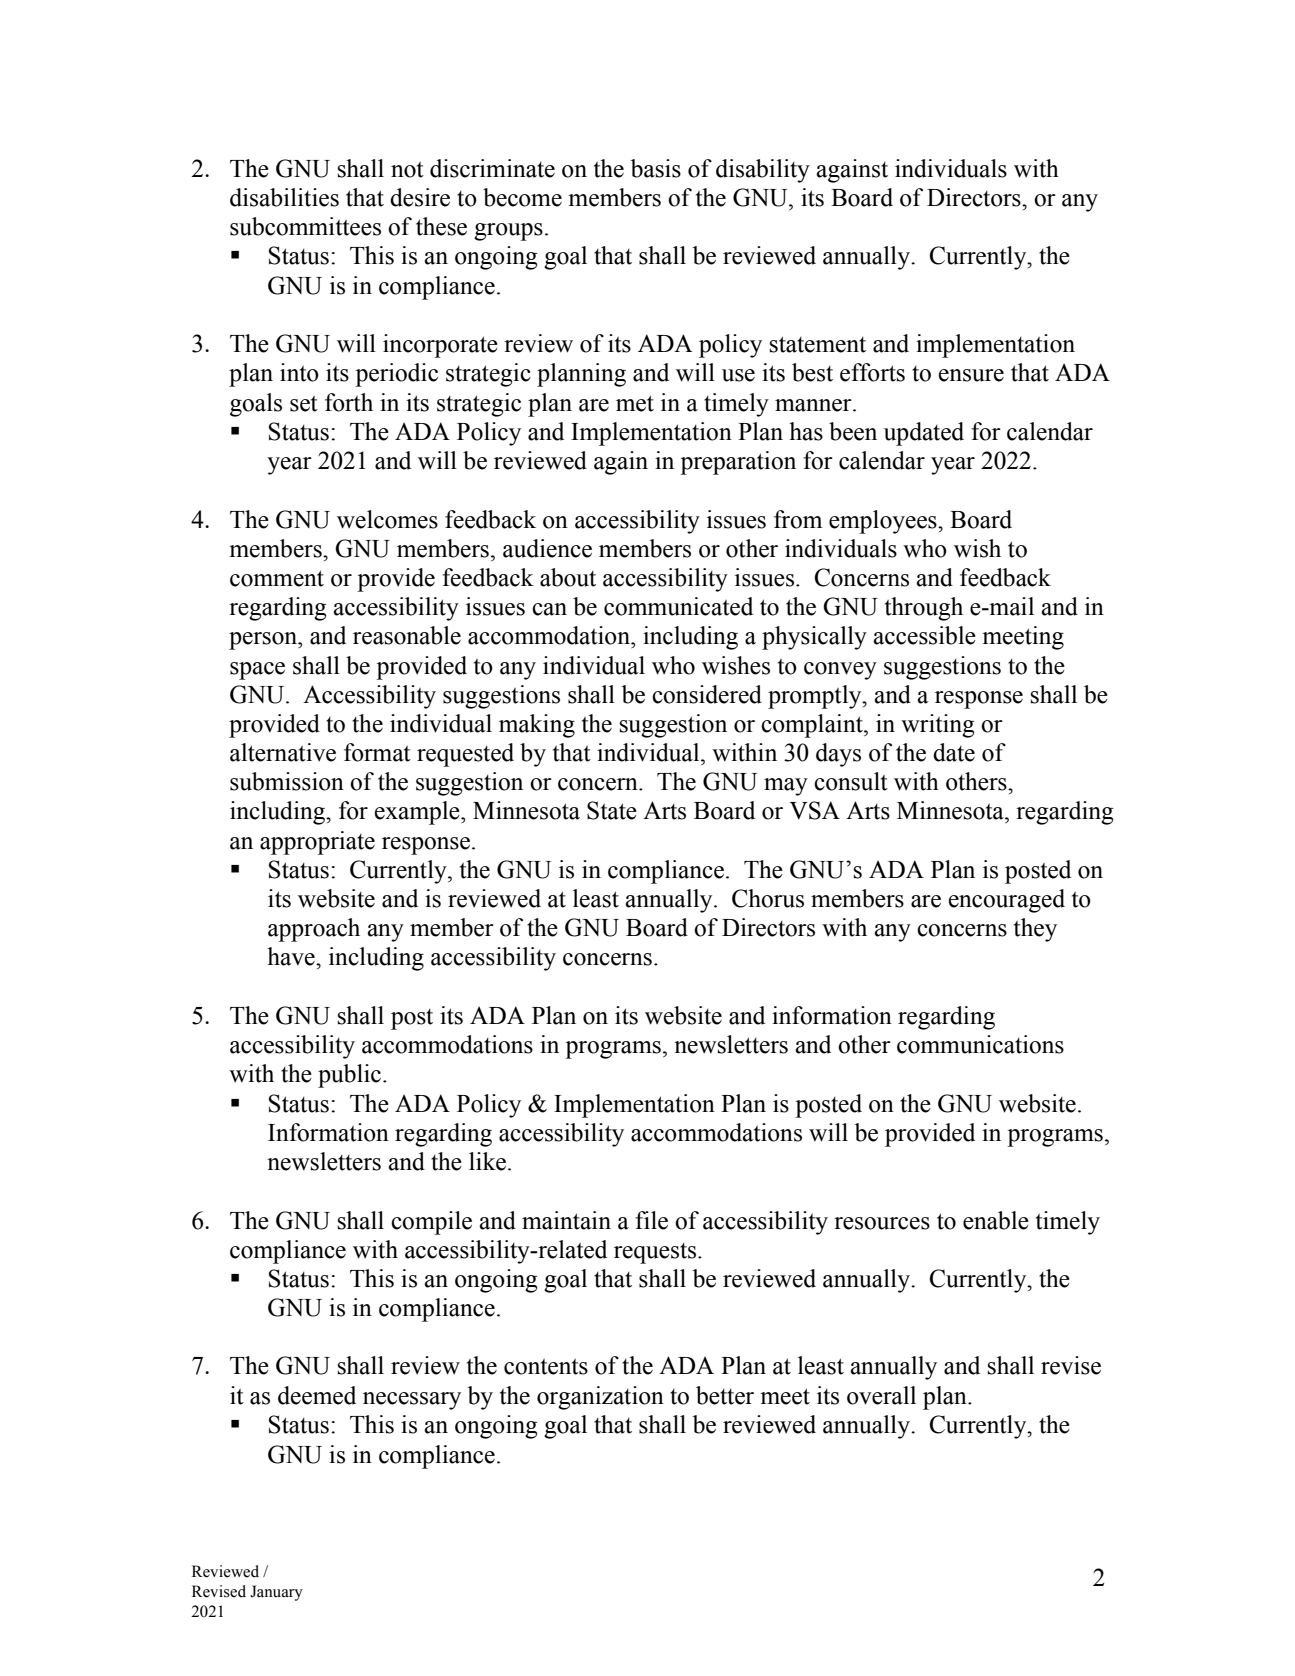  Describe the element at coordinates (317, 843) in the document. I see `appropriate` at that location.
